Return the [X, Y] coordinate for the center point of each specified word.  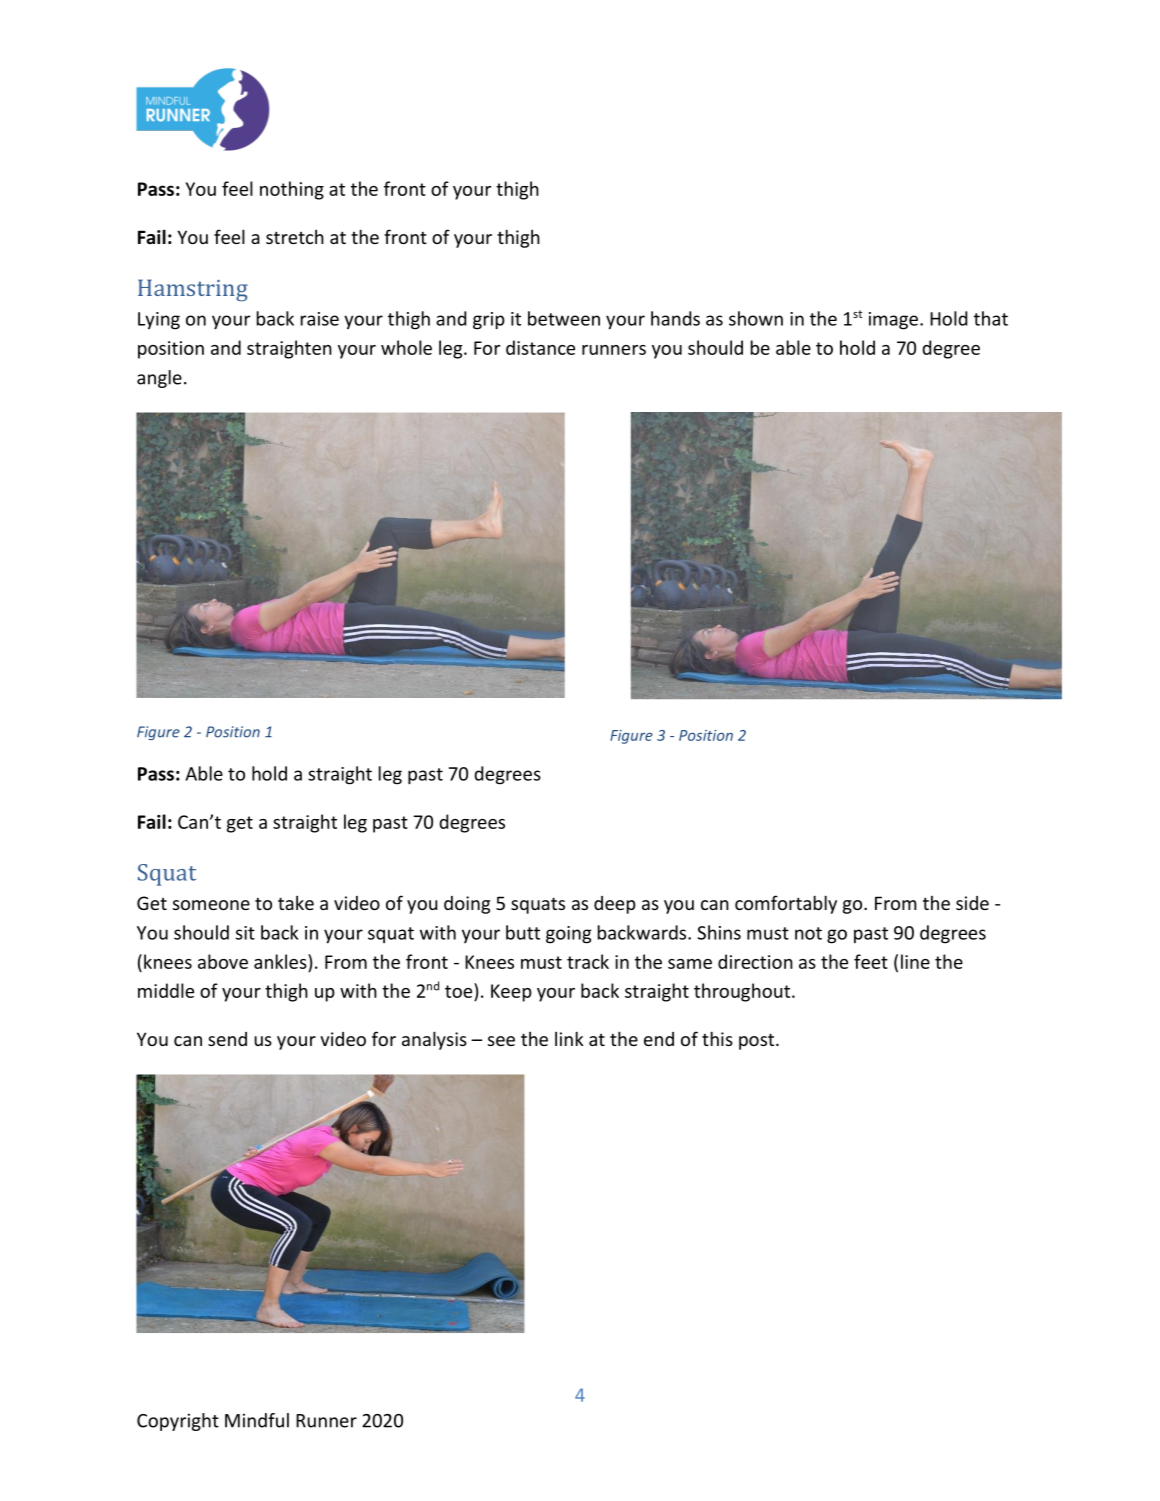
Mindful [257, 1420]
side [972, 903]
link [569, 1038]
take [296, 903]
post [758, 1041]
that [991, 318]
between [564, 318]
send [227, 1039]
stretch [295, 237]
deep [615, 905]
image [893, 321]
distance [540, 347]
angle [159, 379]
